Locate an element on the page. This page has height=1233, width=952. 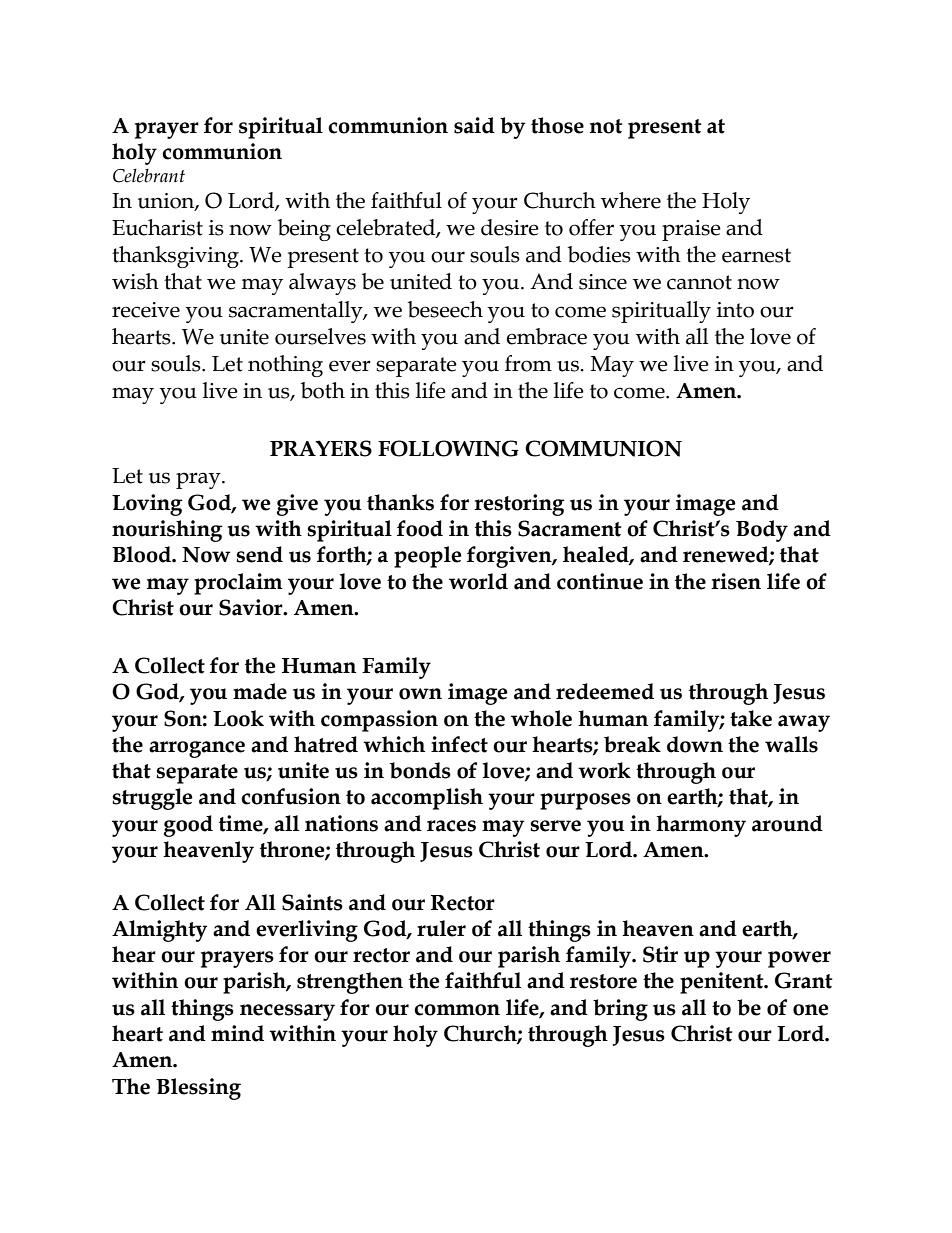
infect is located at coordinates (459, 744).
